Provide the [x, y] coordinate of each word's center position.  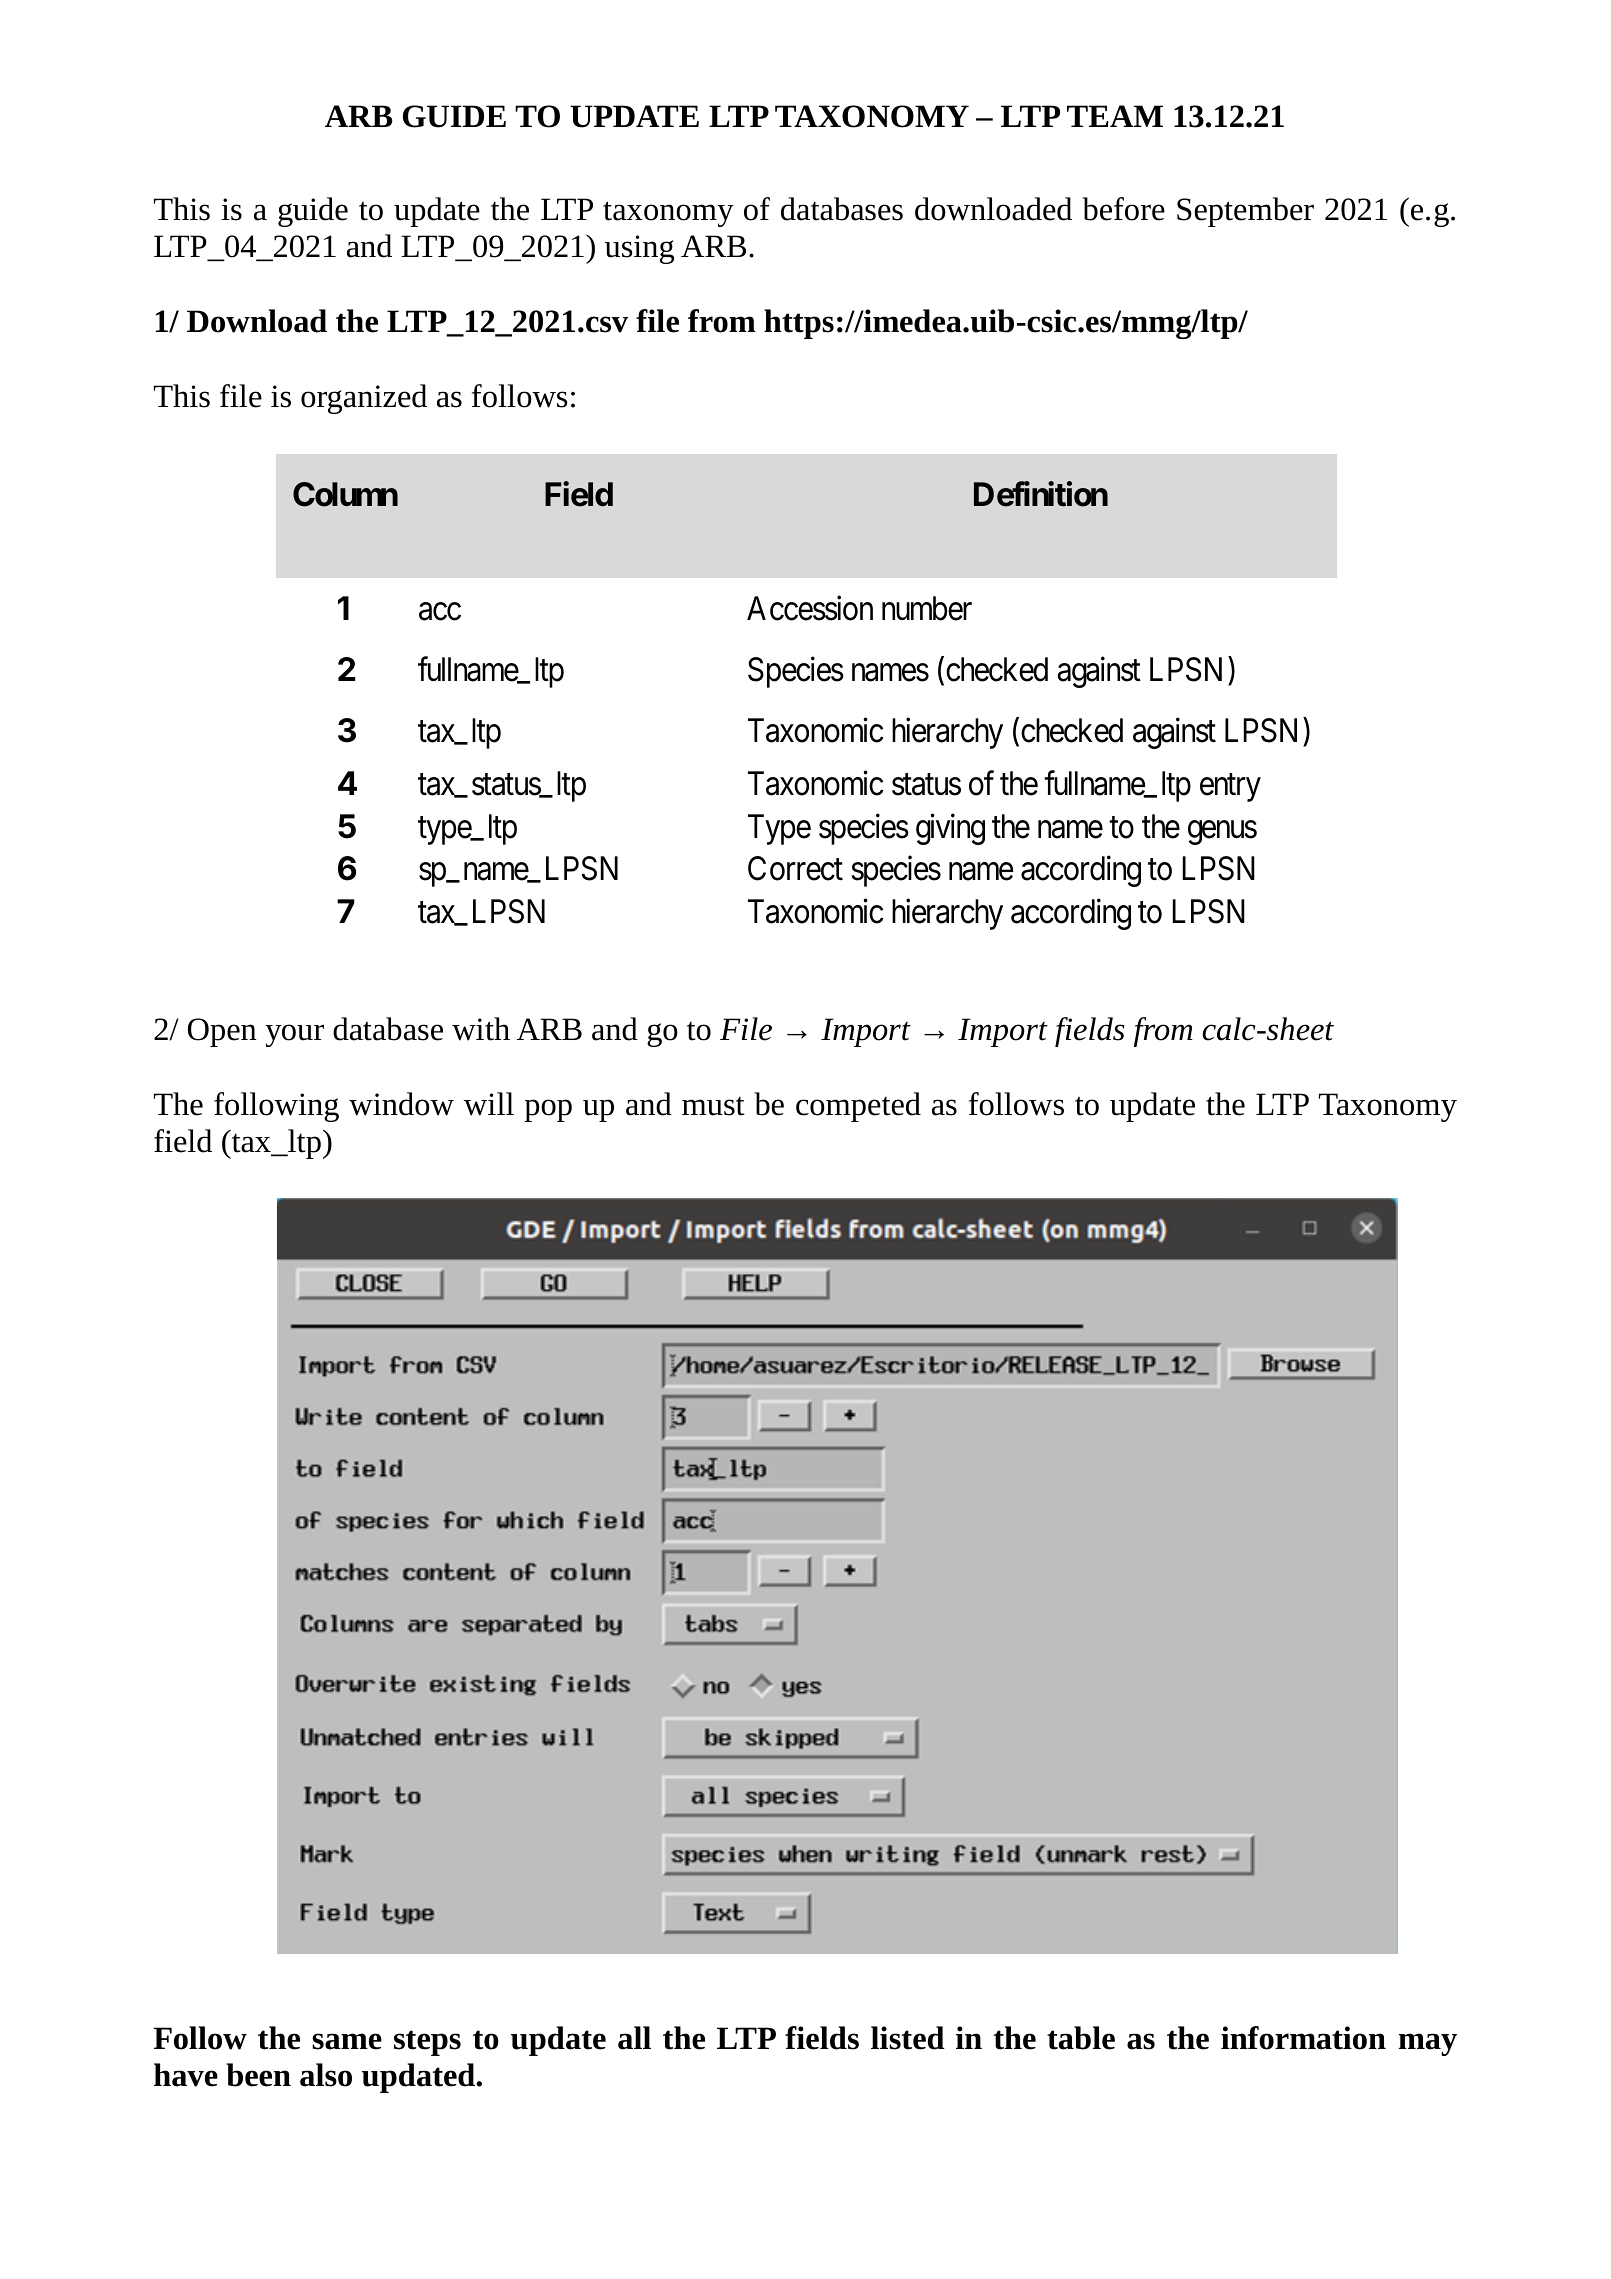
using [639, 249]
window [401, 1104]
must [713, 1106]
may [1428, 2044]
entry [1230, 788]
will [489, 1104]
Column [345, 494]
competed [858, 1107]
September [1245, 212]
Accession [810, 608]
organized [364, 399]
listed [908, 2038]
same [347, 2041]
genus [1222, 833]
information [1303, 2038]
